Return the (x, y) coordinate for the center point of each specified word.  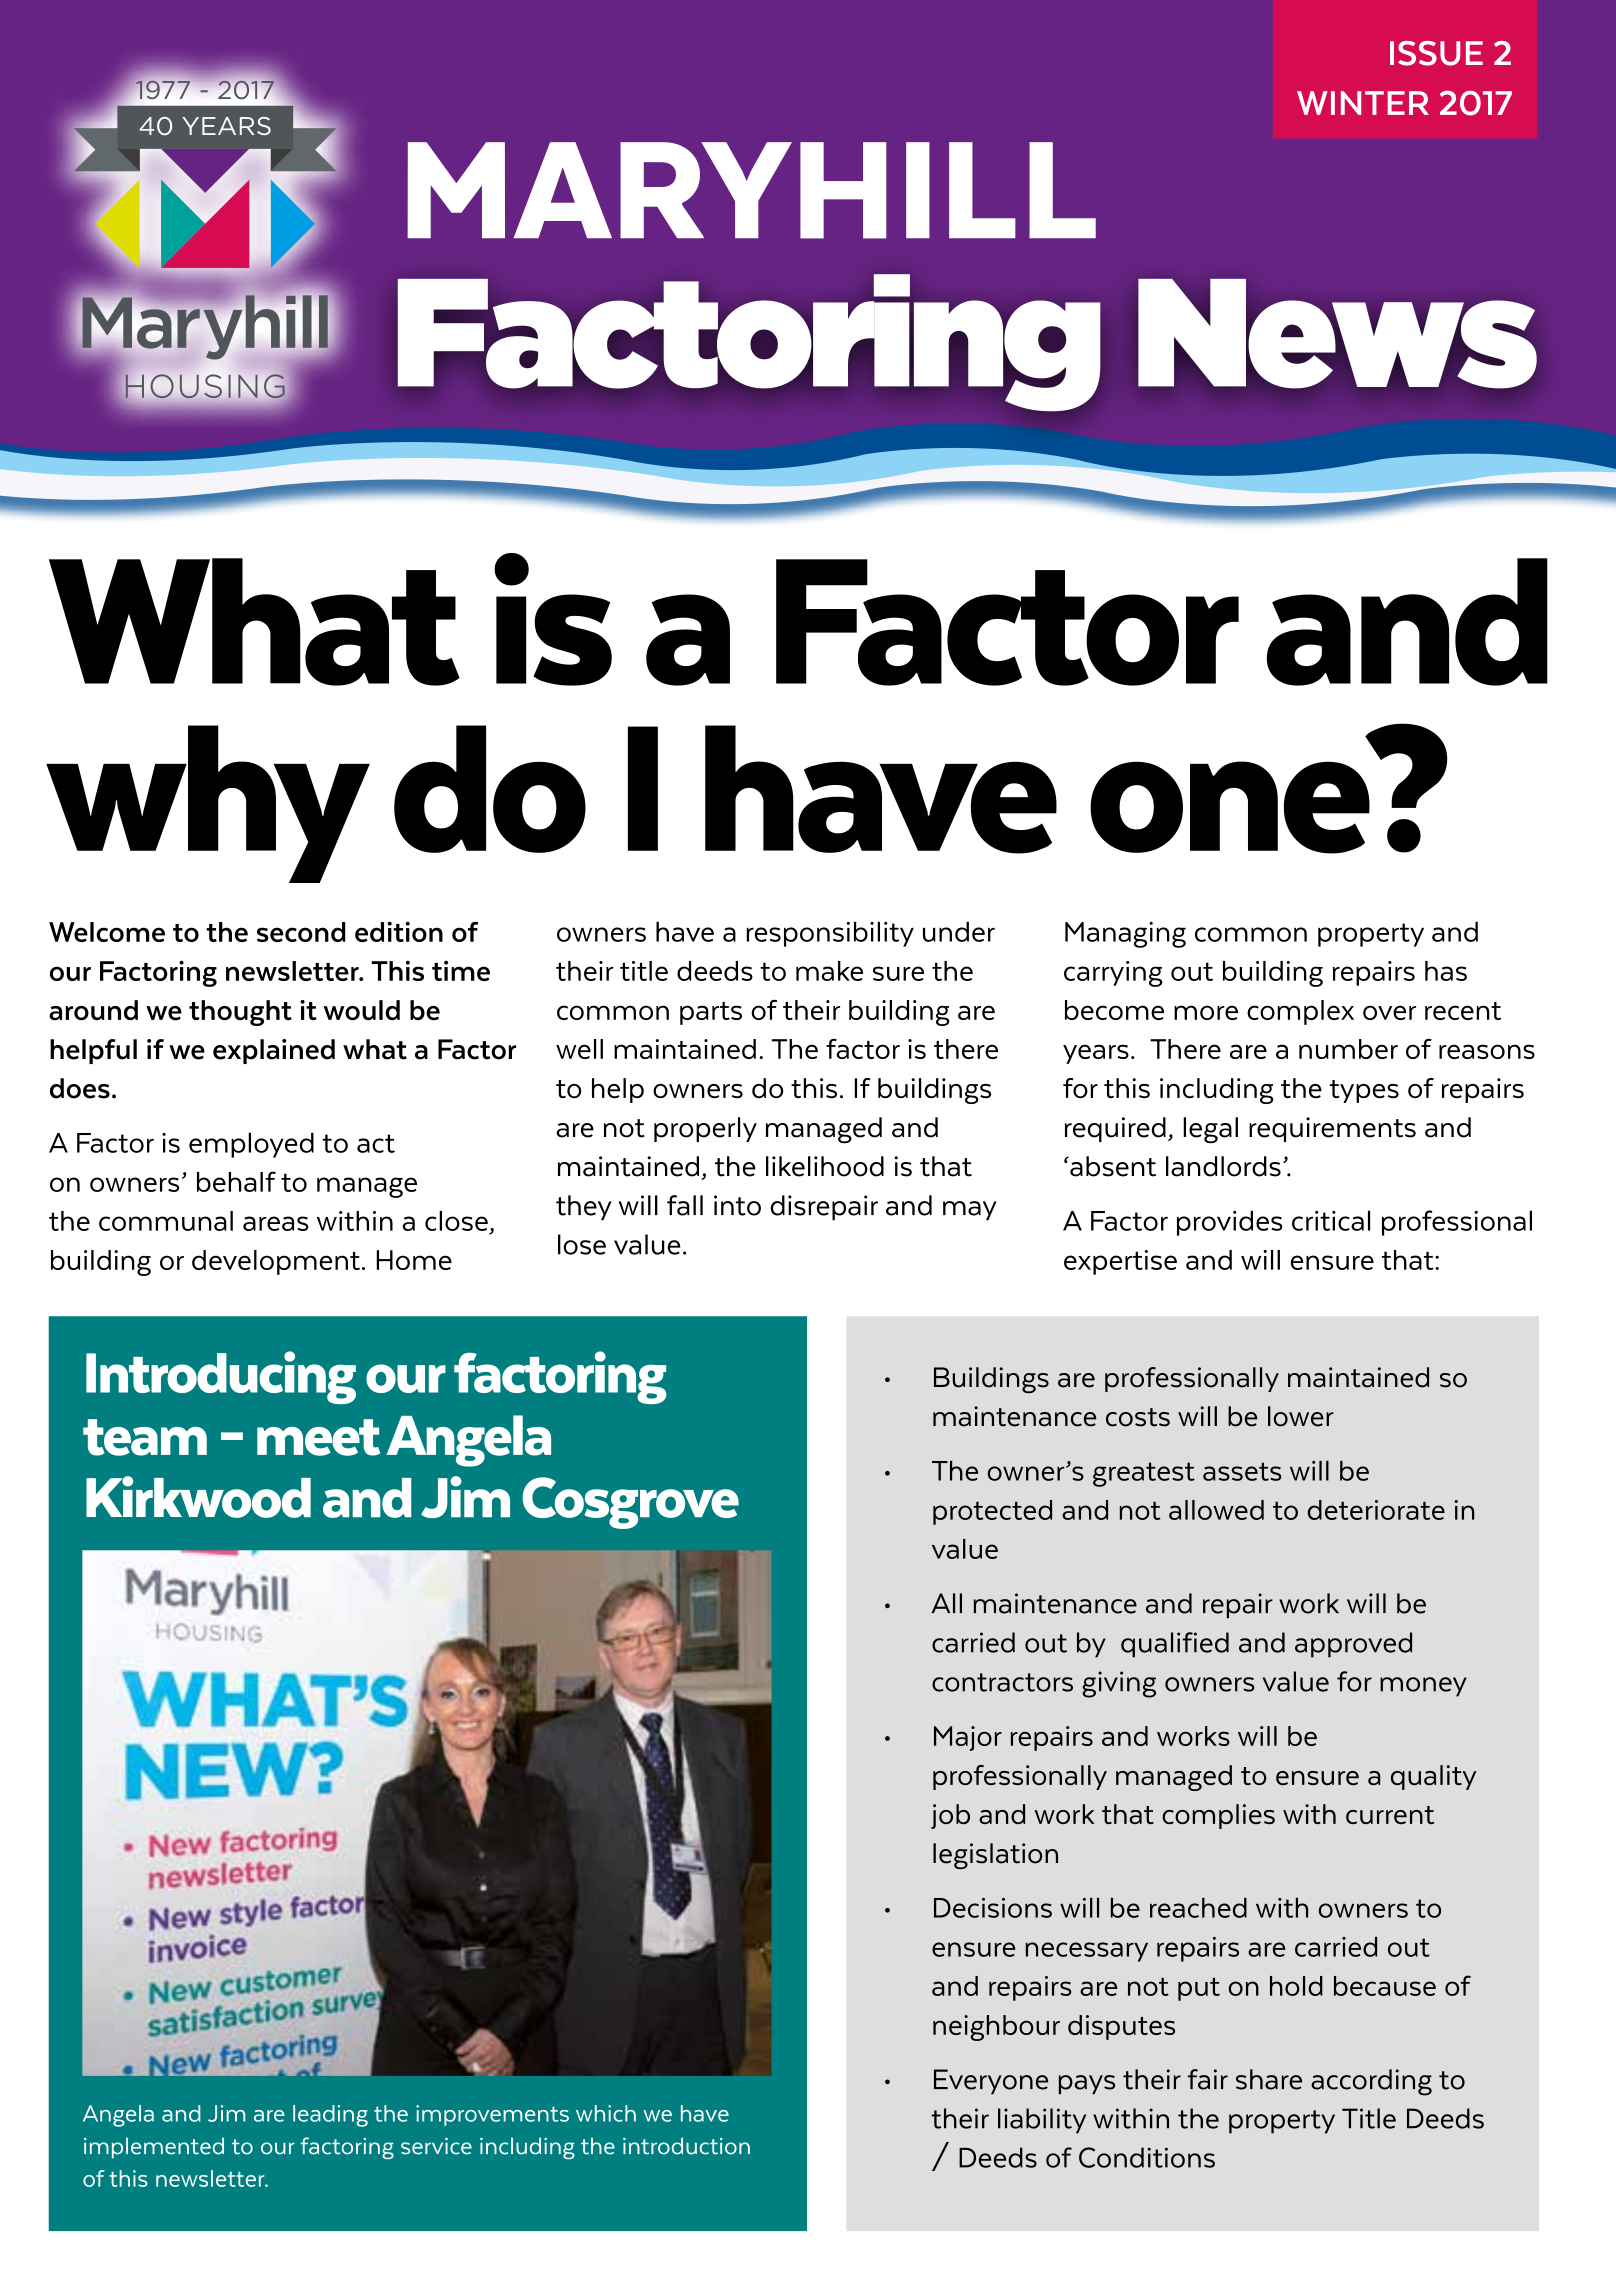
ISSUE (1436, 53)
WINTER (1363, 103)
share (1269, 2079)
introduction (686, 2146)
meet (318, 1437)
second (301, 932)
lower (1301, 1416)
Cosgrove (630, 1503)
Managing (1125, 935)
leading (330, 2116)
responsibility (830, 934)
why (208, 804)
